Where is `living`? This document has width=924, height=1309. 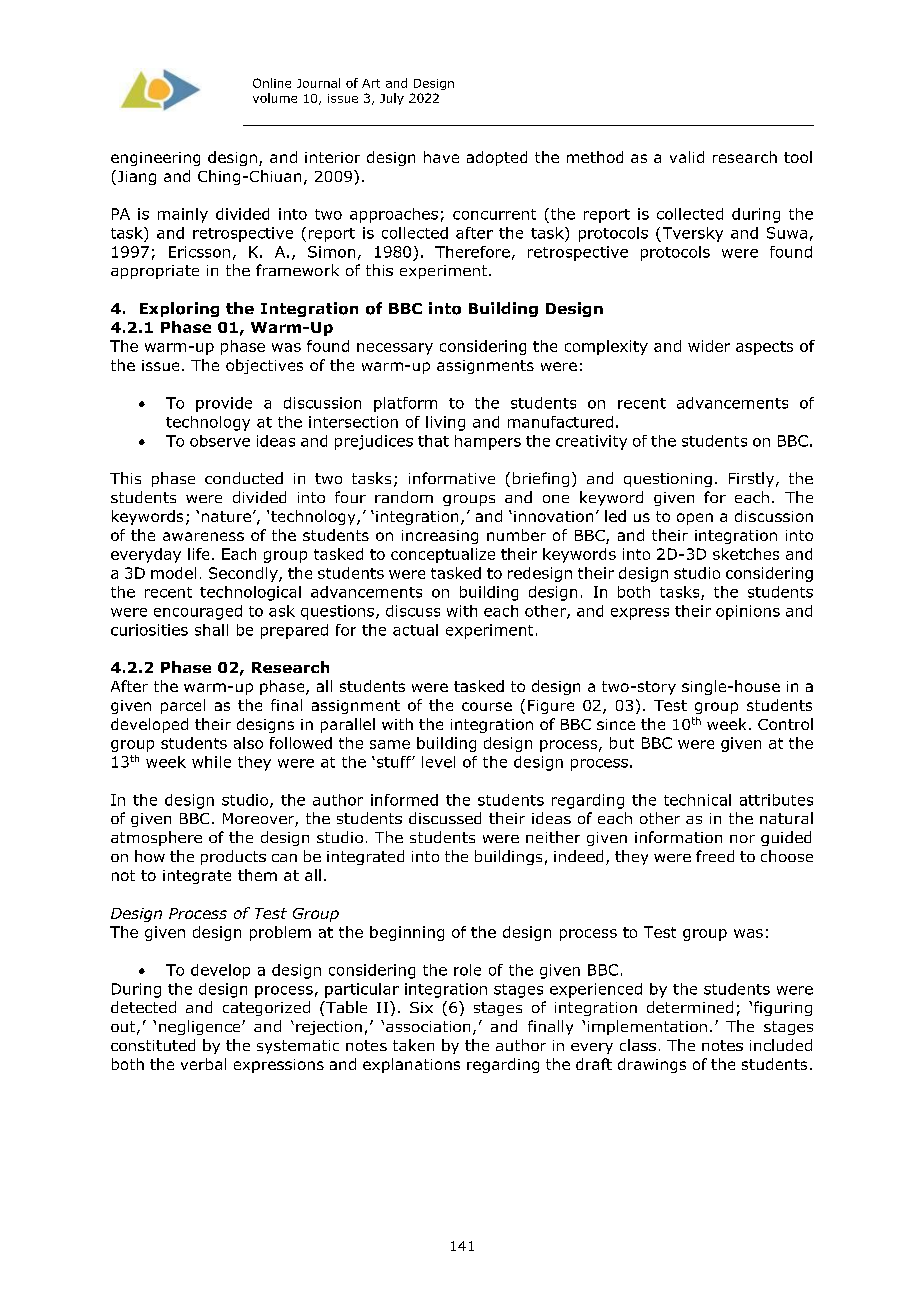
living is located at coordinates (445, 423).
